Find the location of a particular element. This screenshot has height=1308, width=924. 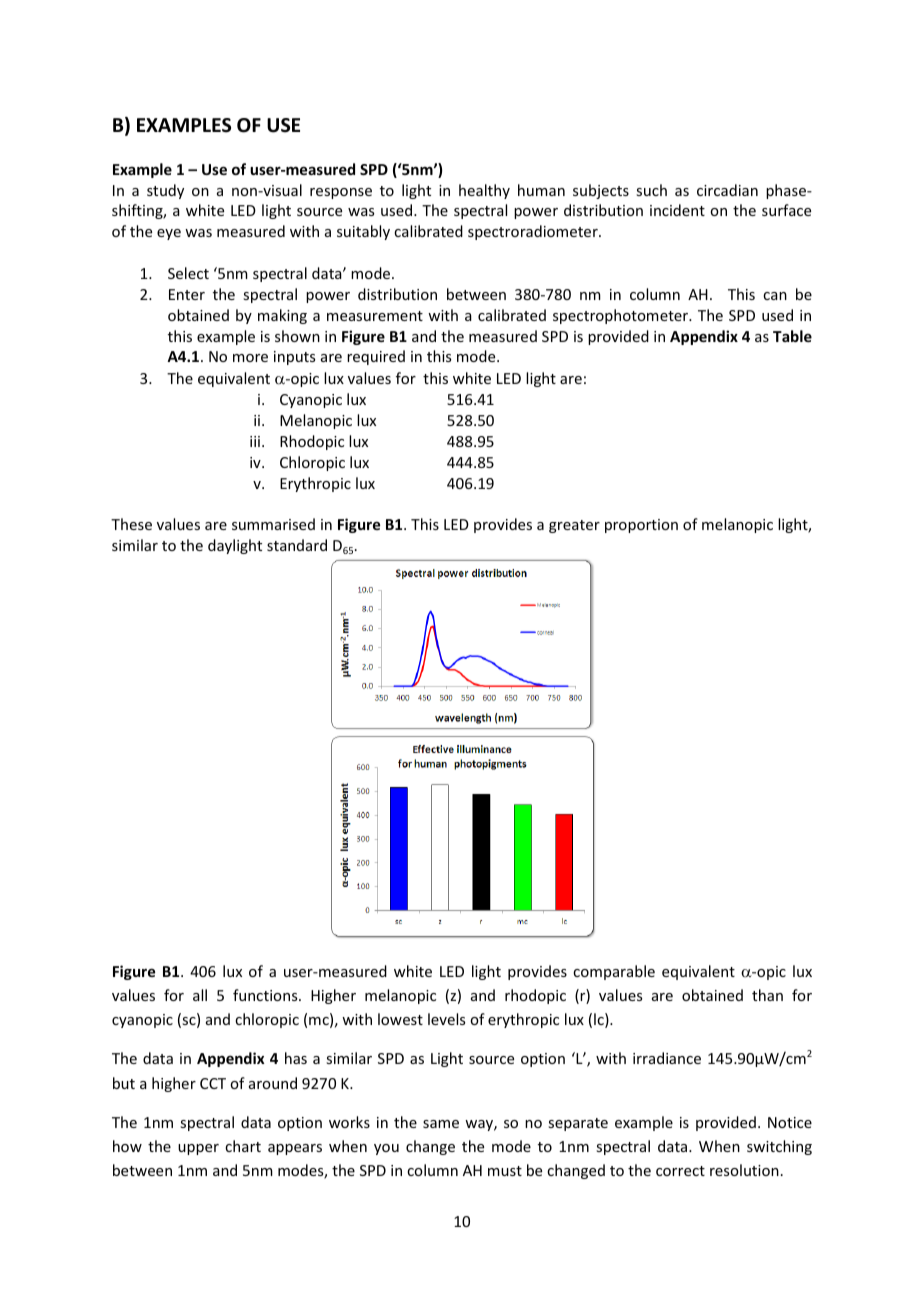

same is located at coordinates (441, 1124).
